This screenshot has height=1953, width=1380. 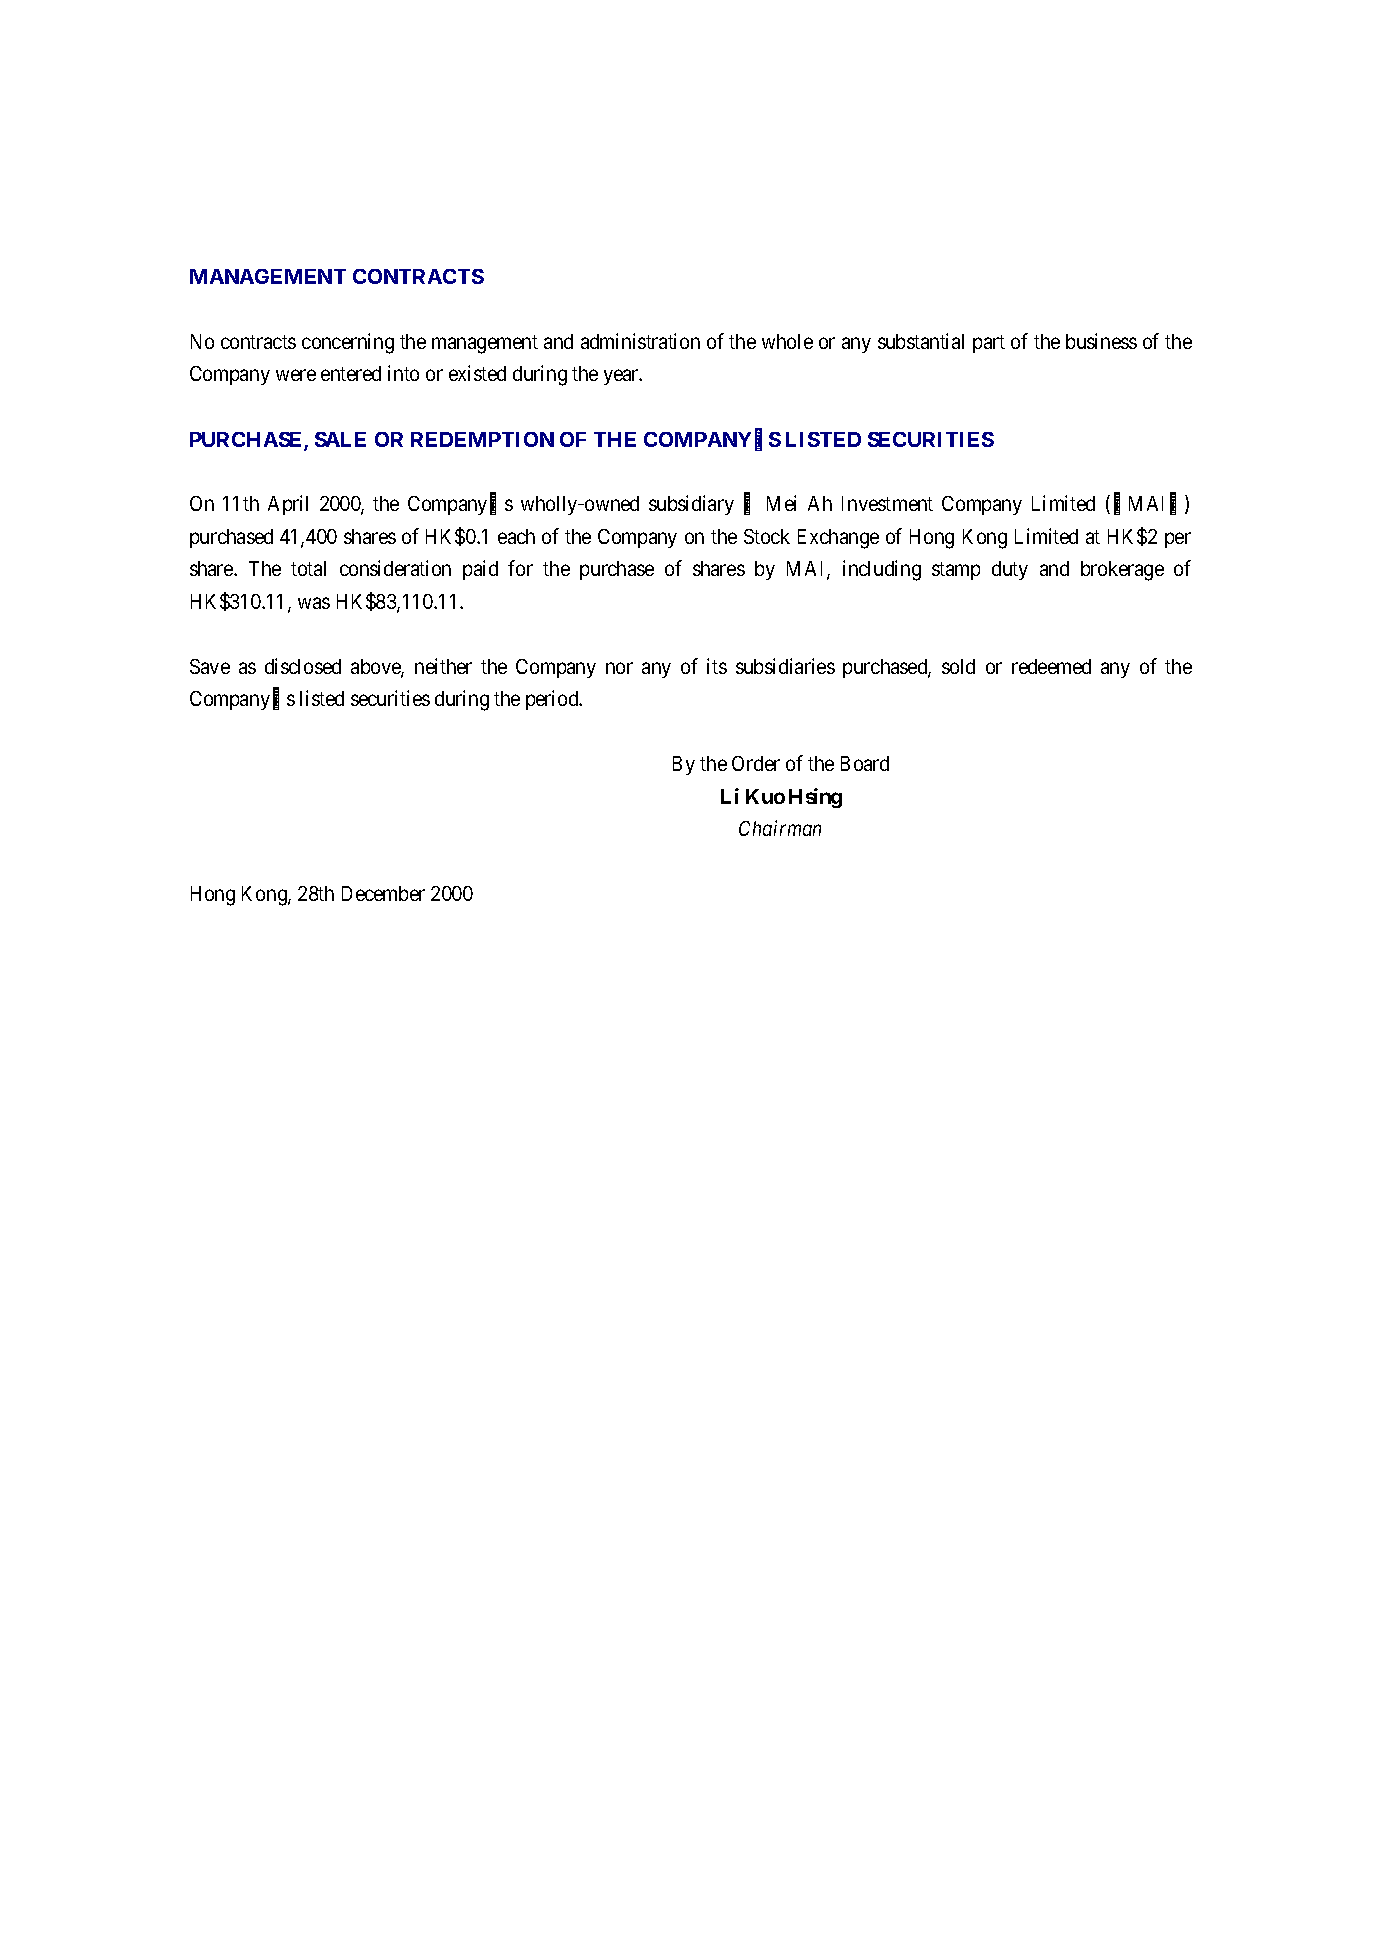 I want to click on subsidiary, so click(x=691, y=505).
